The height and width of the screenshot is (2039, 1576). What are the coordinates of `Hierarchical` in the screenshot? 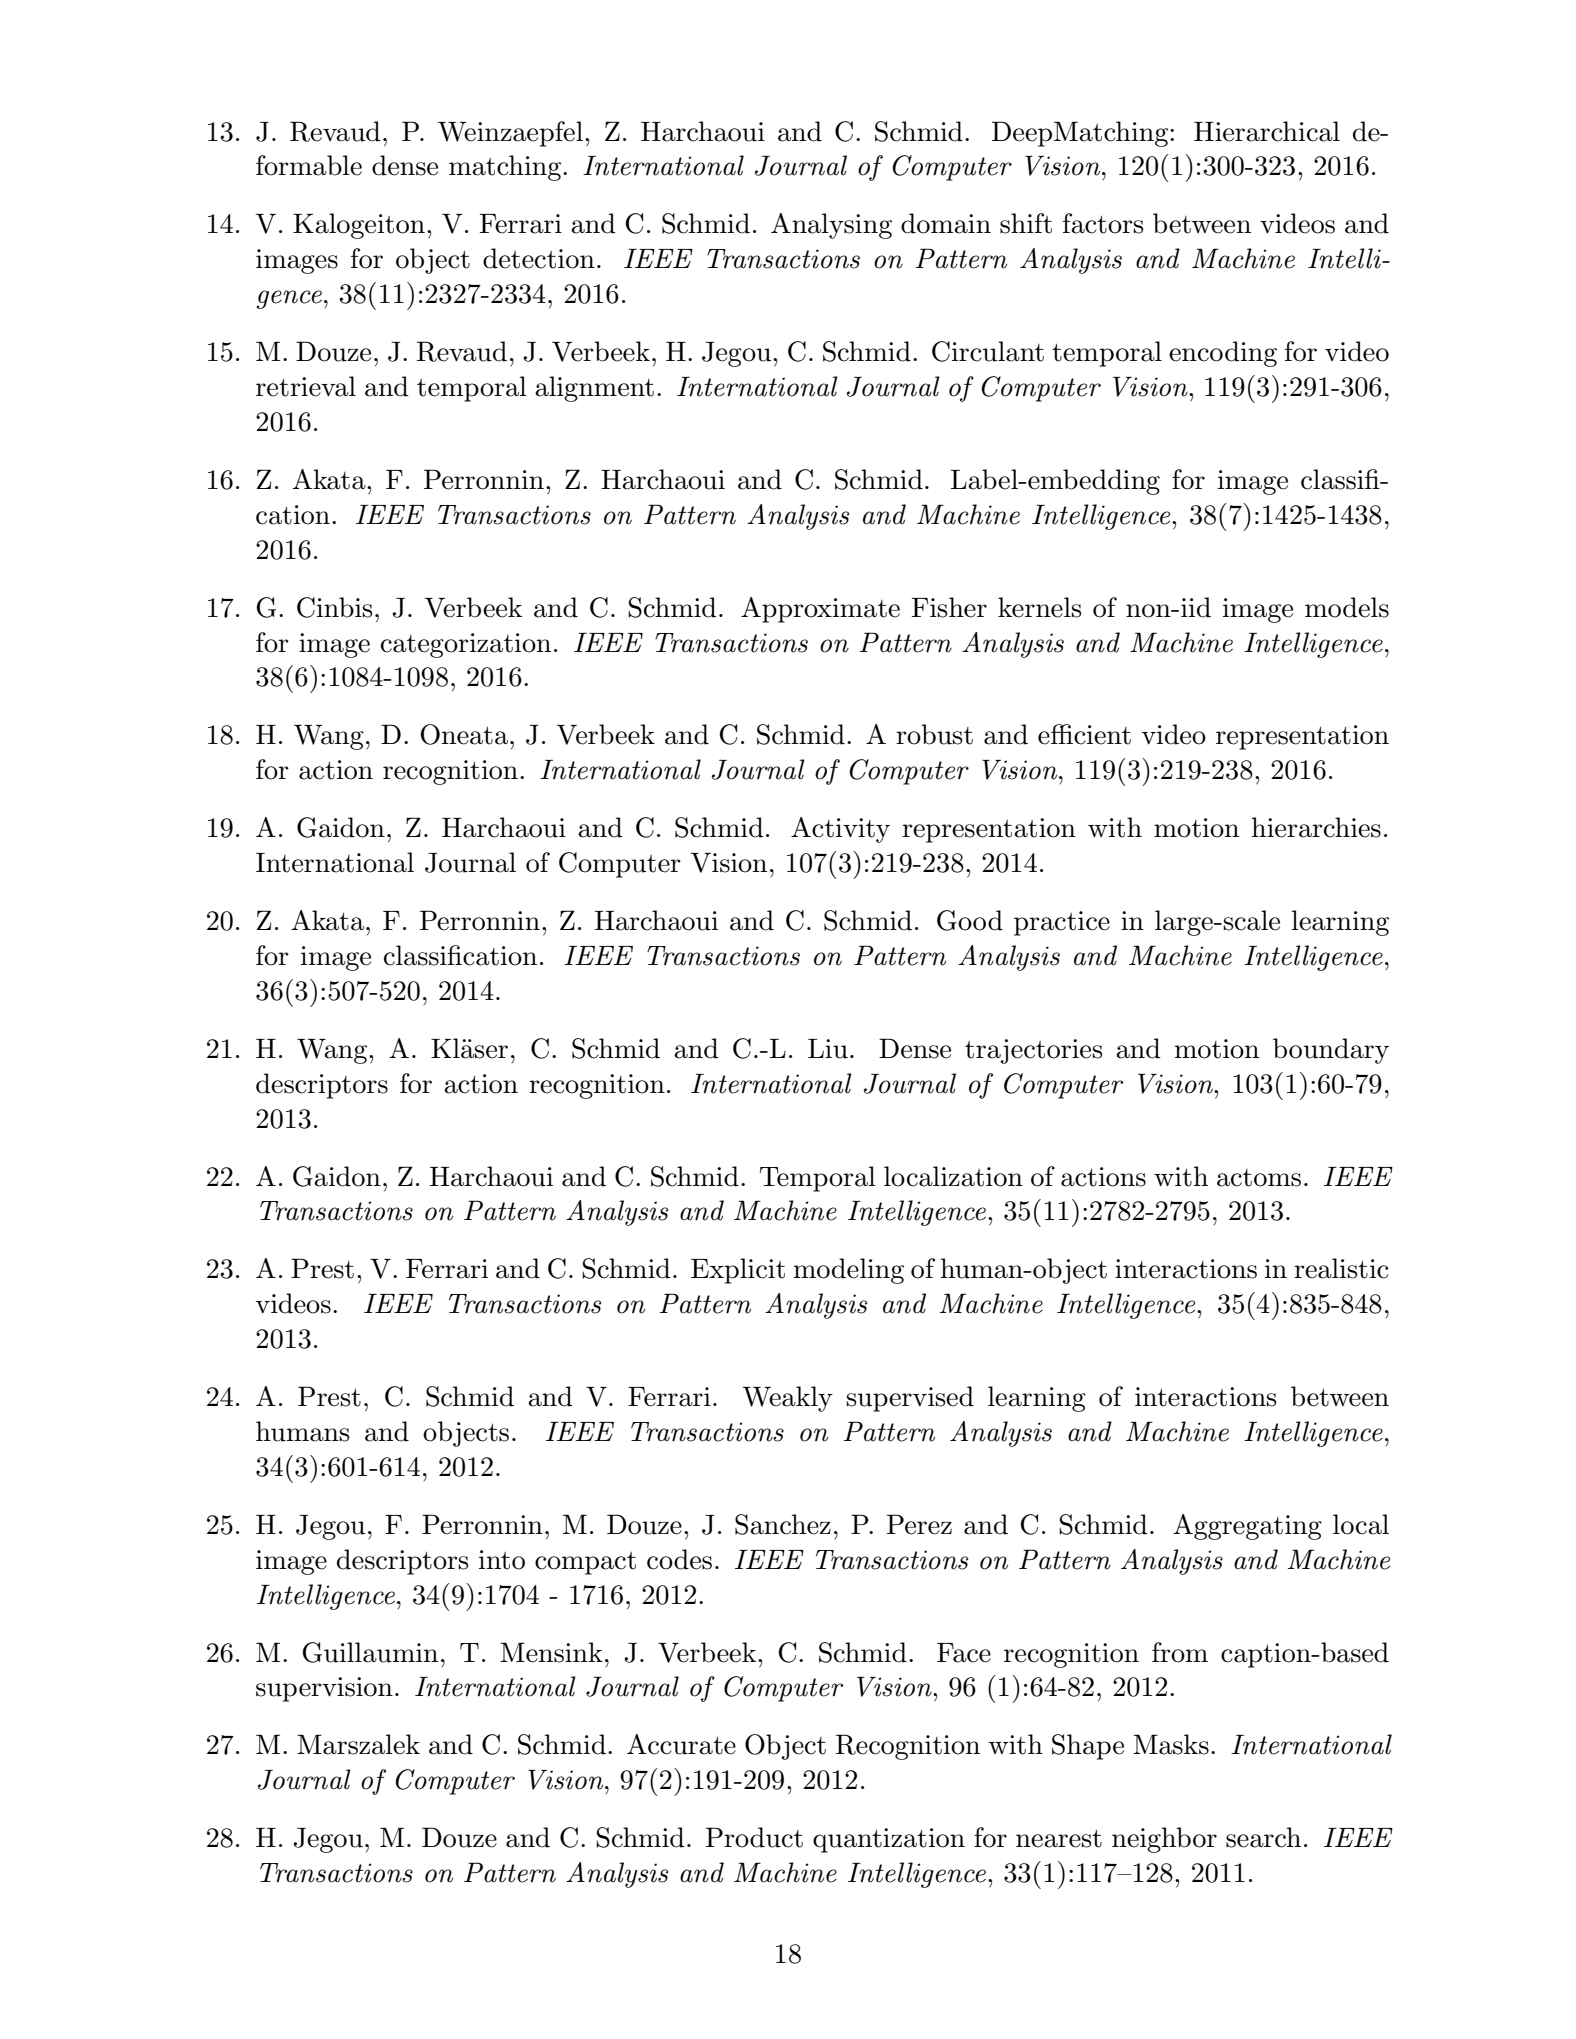 It's located at (1267, 131).
